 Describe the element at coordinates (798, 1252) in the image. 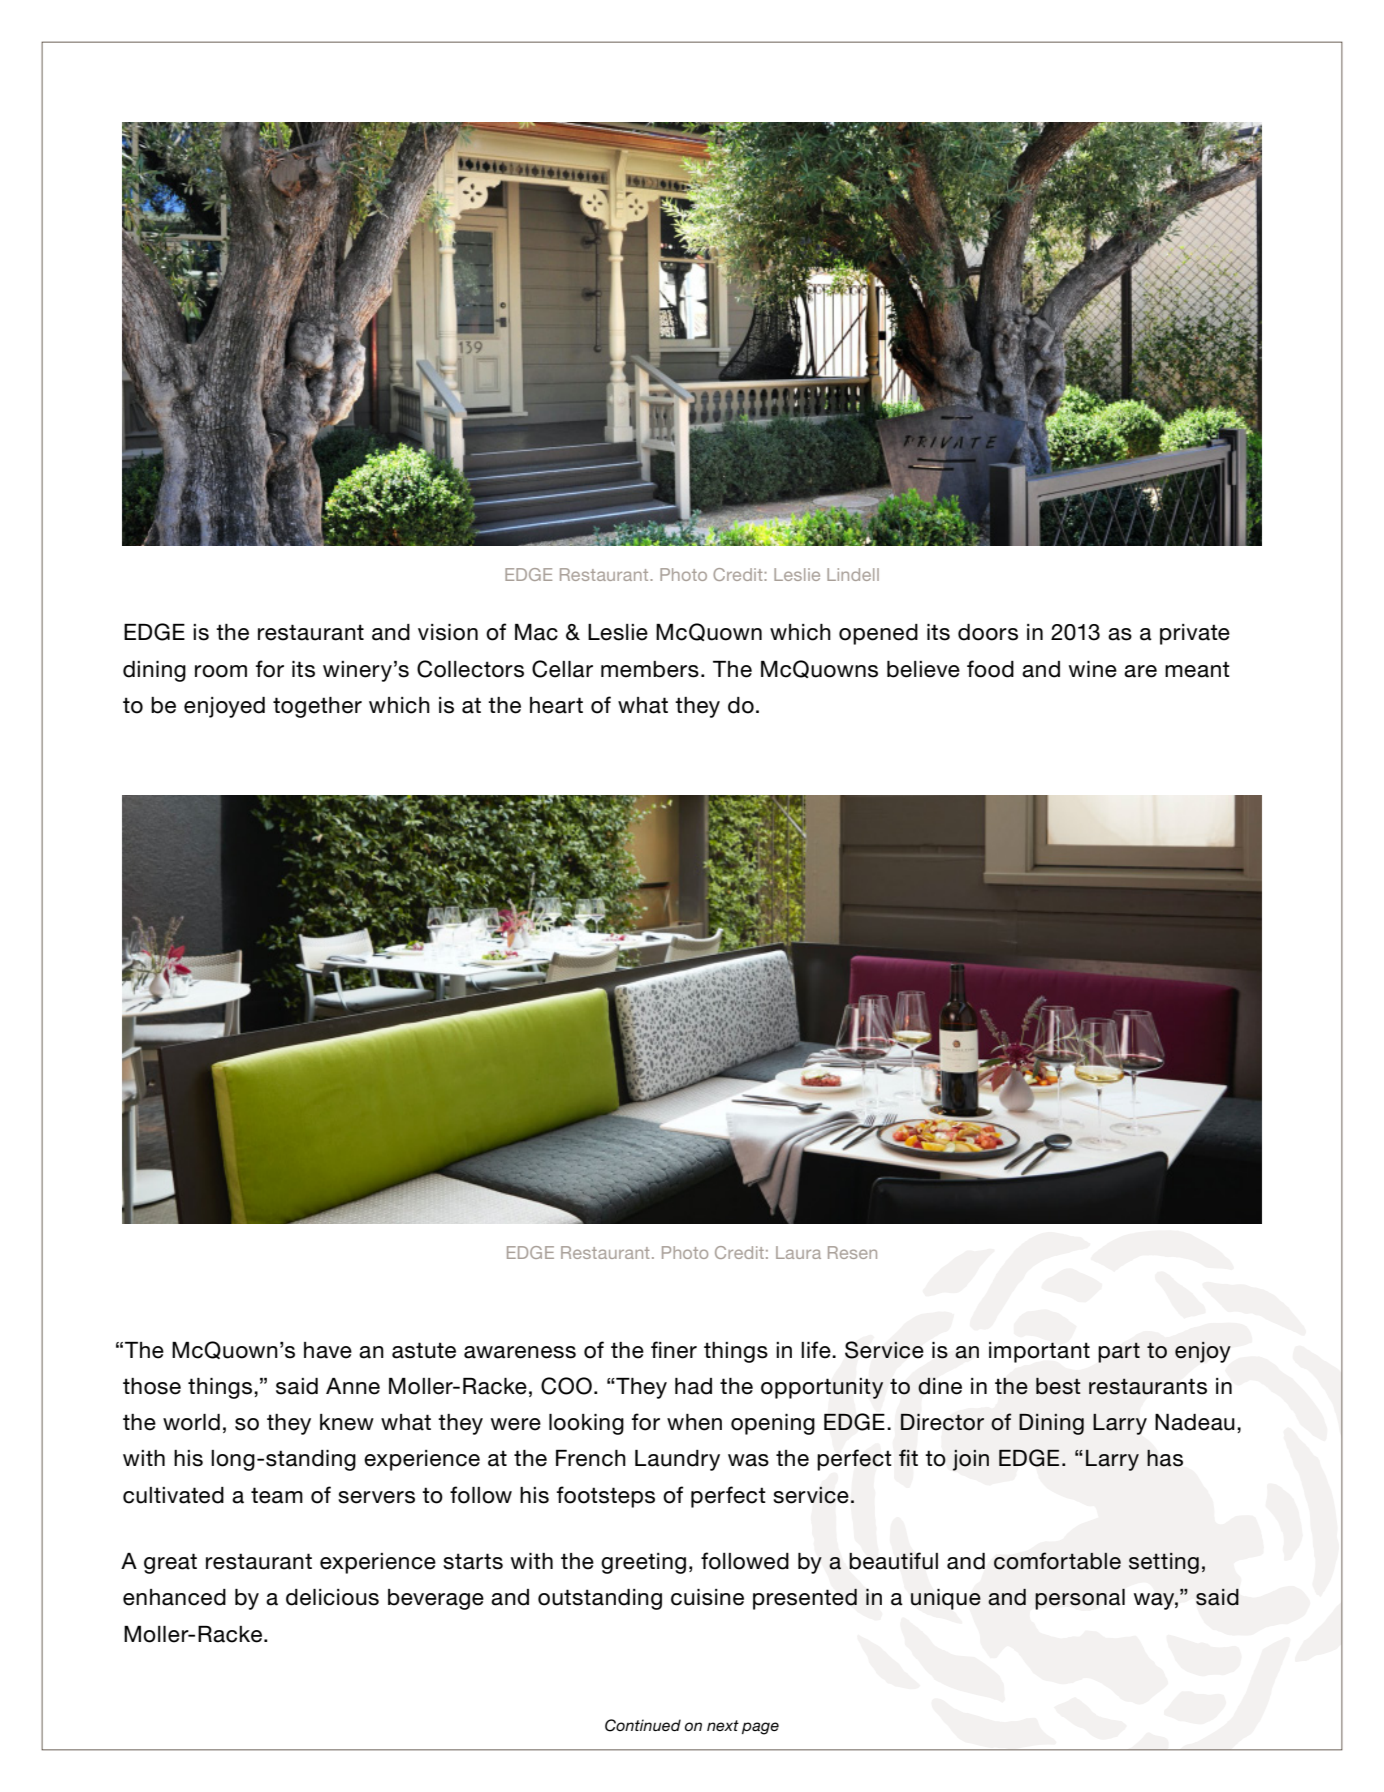

I see `Laura` at that location.
